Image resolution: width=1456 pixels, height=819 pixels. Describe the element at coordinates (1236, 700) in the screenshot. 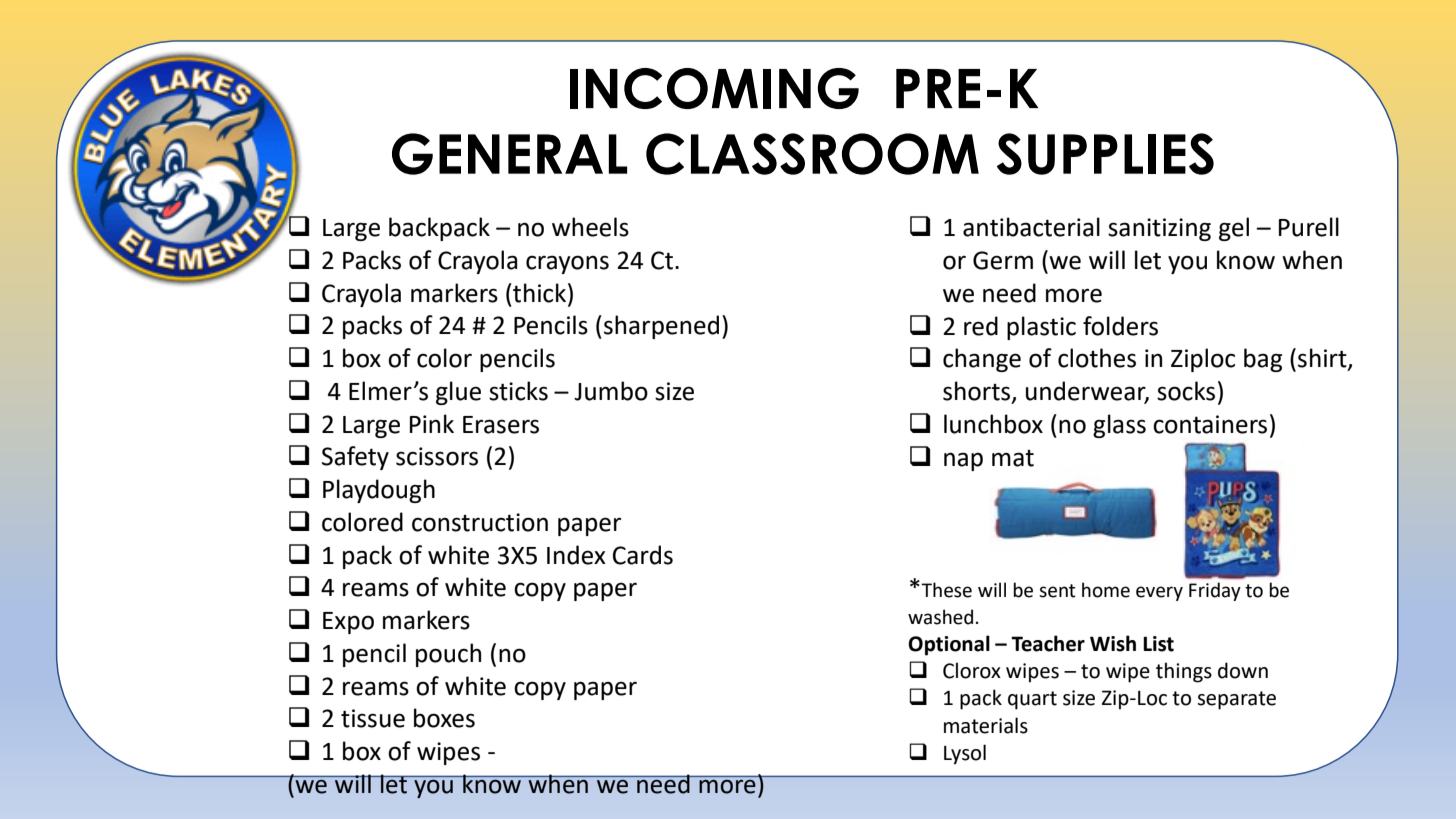

I see `separate` at that location.
